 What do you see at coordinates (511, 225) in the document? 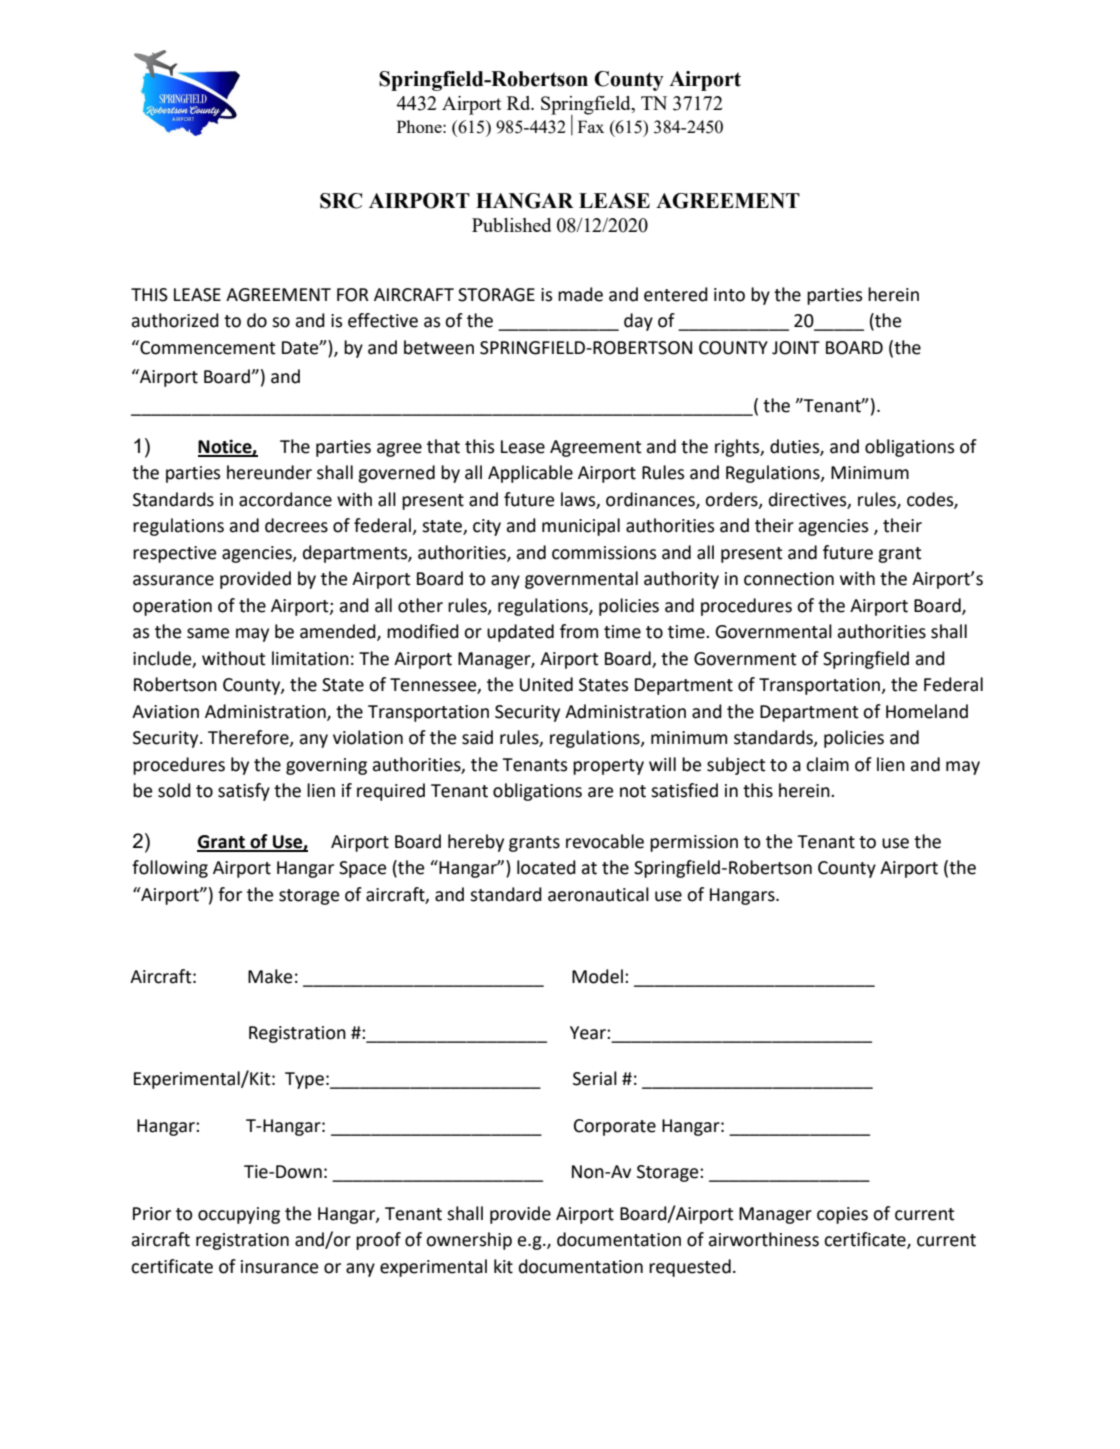
I see `Published` at bounding box center [511, 225].
